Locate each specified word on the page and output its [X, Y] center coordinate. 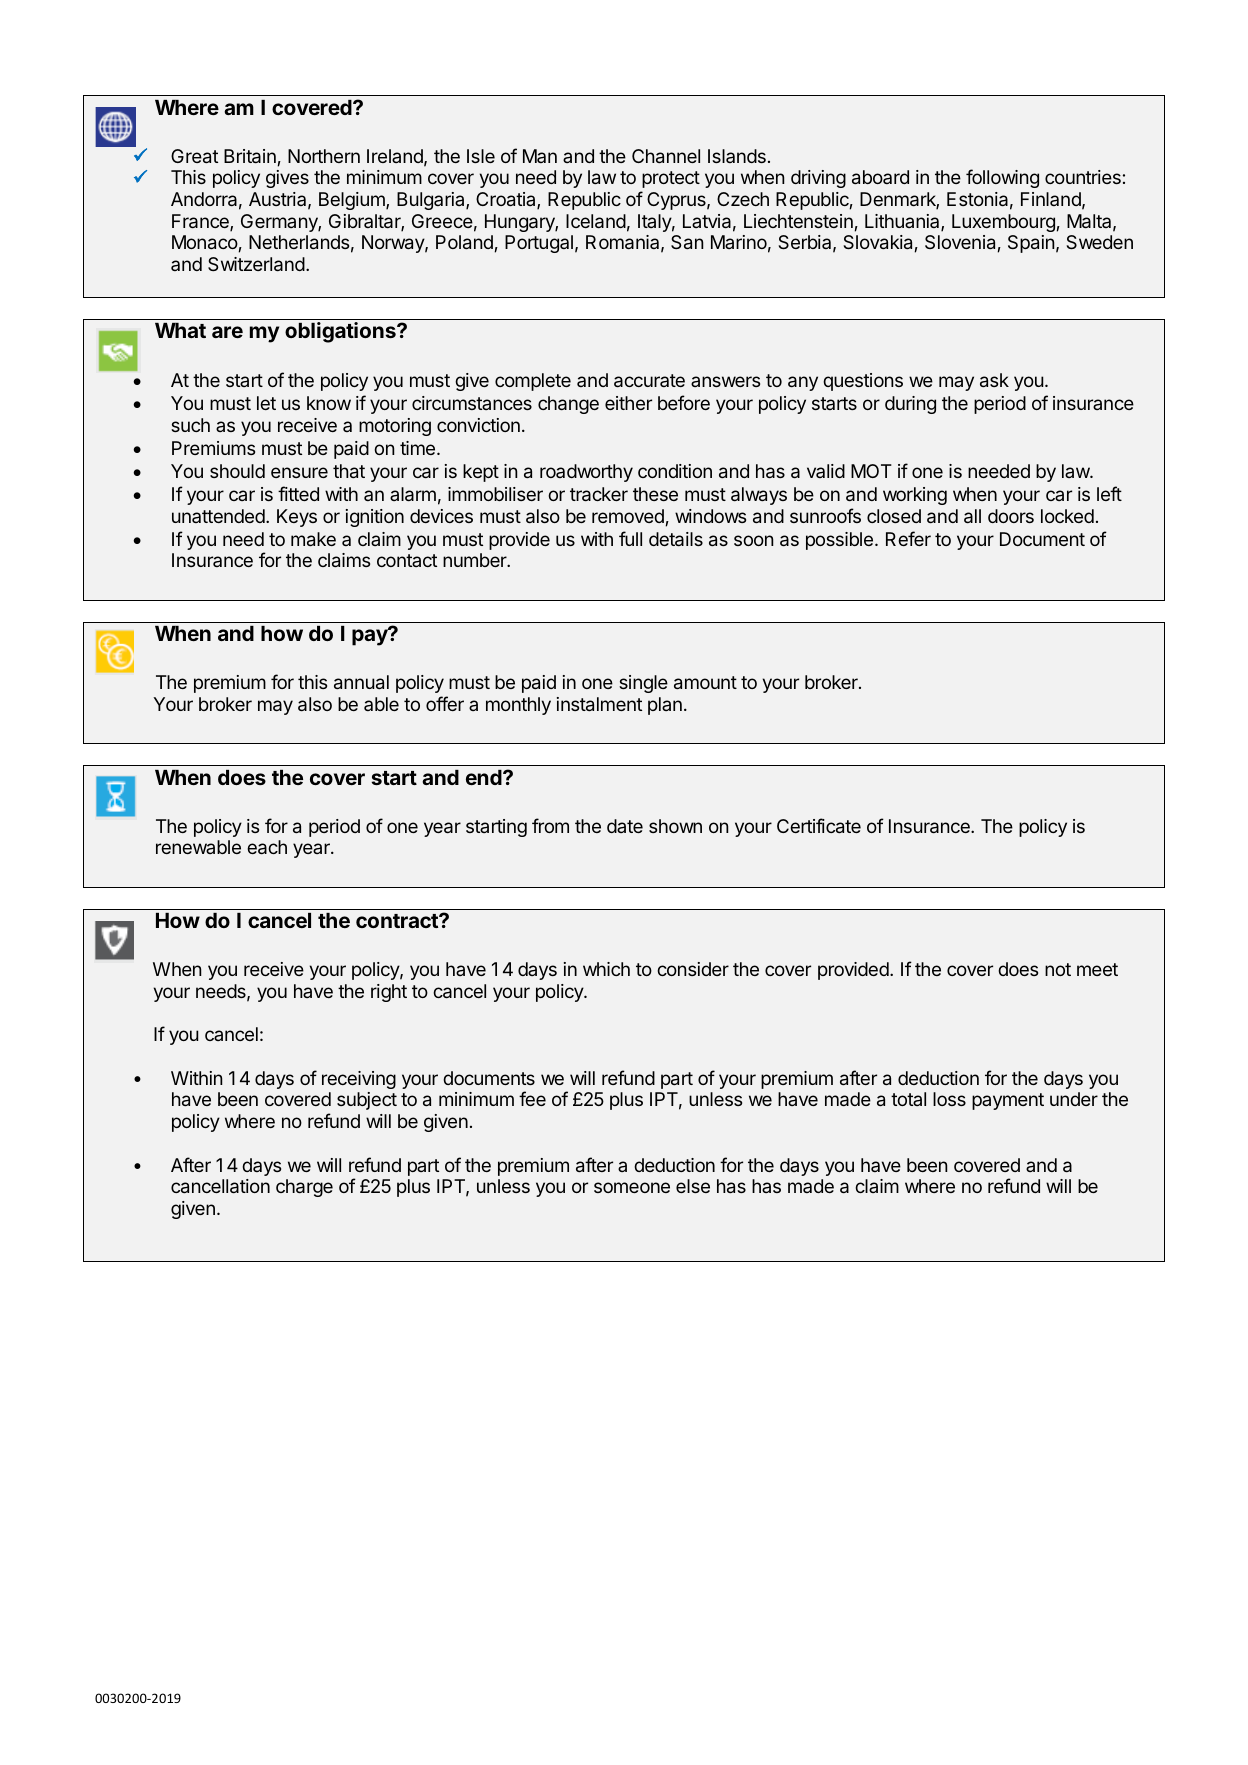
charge [304, 1188]
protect [671, 179]
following [1002, 178]
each [267, 847]
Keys [297, 518]
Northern [324, 156]
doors [1011, 516]
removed [629, 517]
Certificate [819, 825]
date [625, 826]
